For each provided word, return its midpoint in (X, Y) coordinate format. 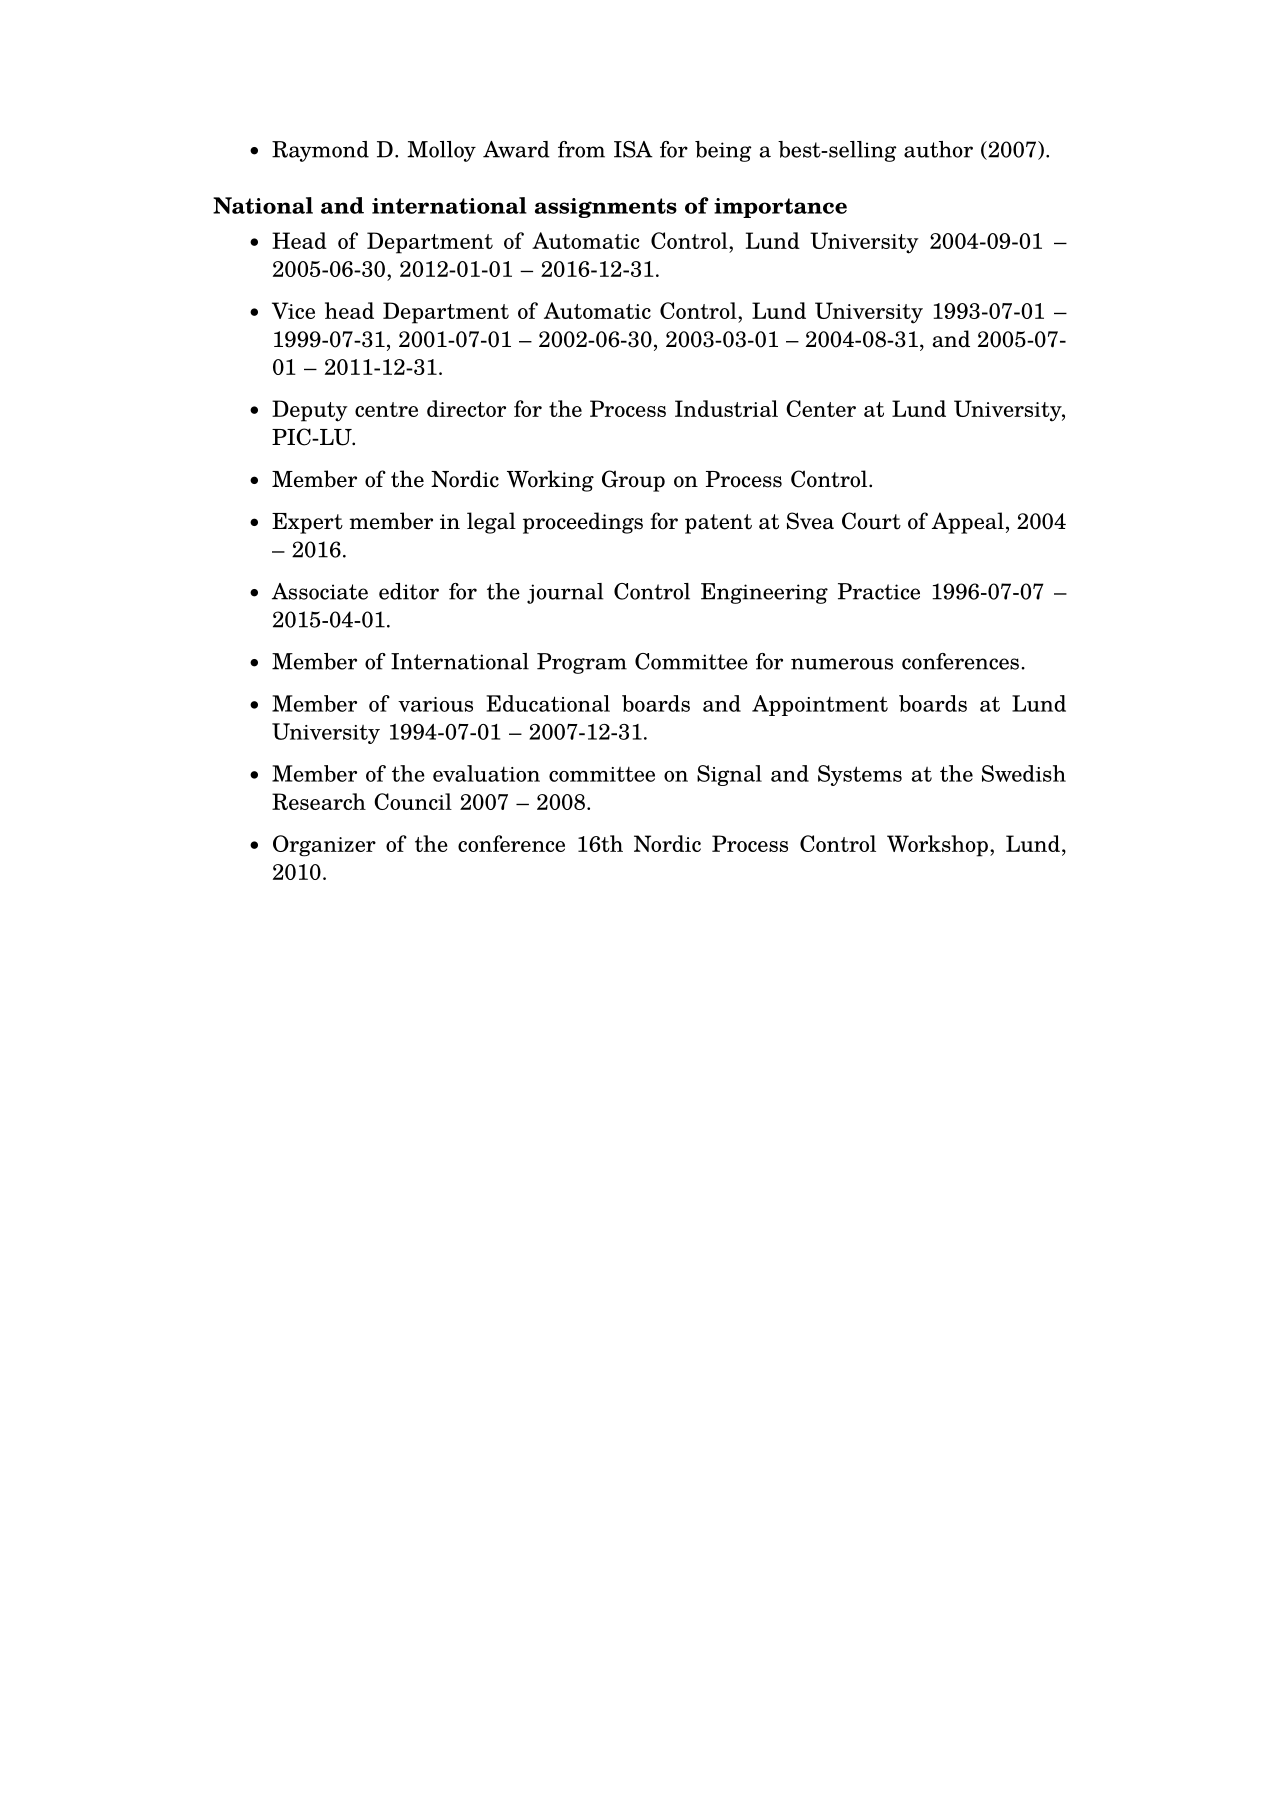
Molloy (441, 151)
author (938, 149)
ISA (633, 149)
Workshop (937, 846)
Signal (729, 775)
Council (413, 801)
